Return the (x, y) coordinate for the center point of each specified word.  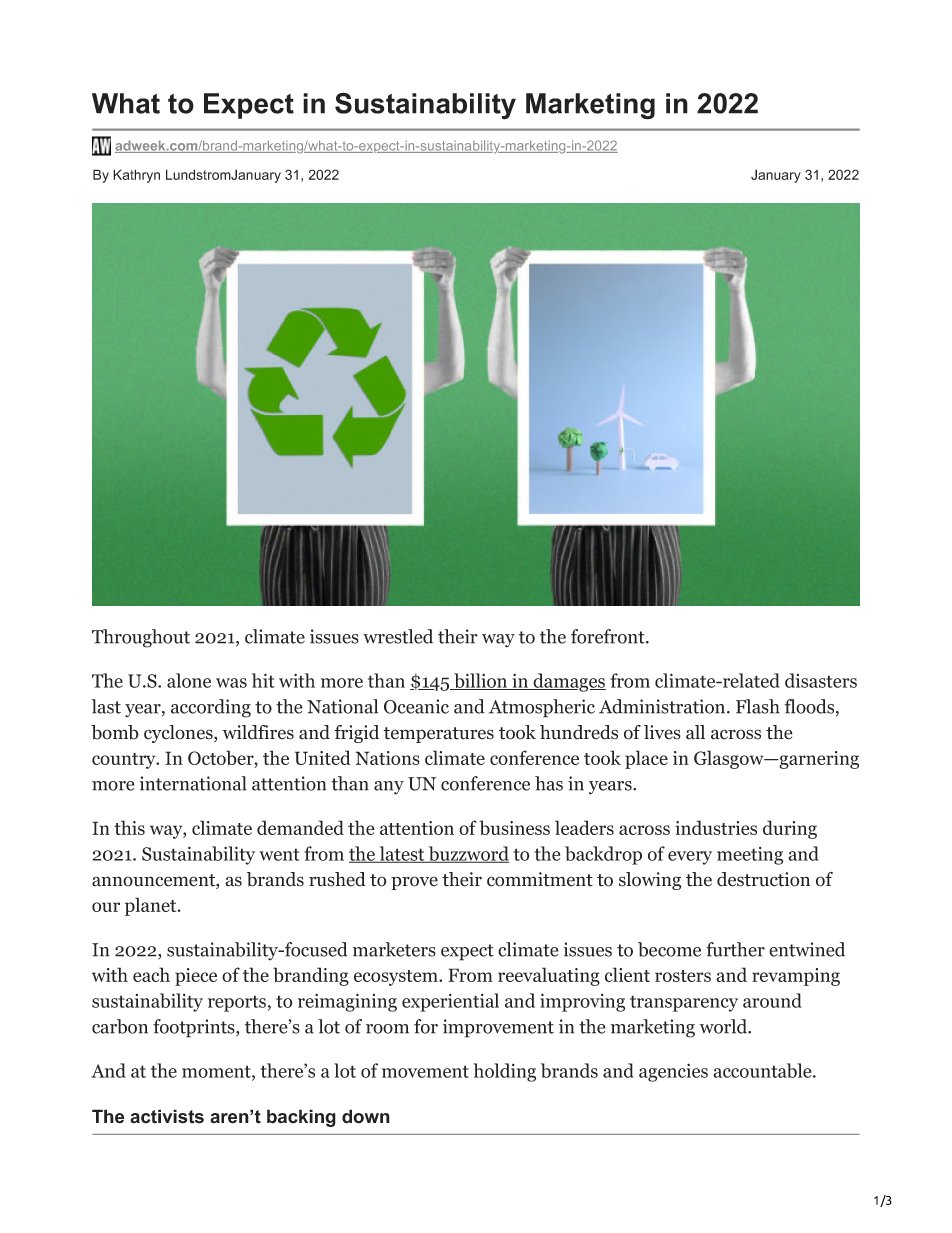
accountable (762, 1070)
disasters (821, 680)
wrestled (398, 636)
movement (425, 1071)
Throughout (141, 638)
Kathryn (136, 176)
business (514, 827)
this (129, 827)
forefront (609, 636)
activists (167, 1116)
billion (481, 681)
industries (716, 827)
